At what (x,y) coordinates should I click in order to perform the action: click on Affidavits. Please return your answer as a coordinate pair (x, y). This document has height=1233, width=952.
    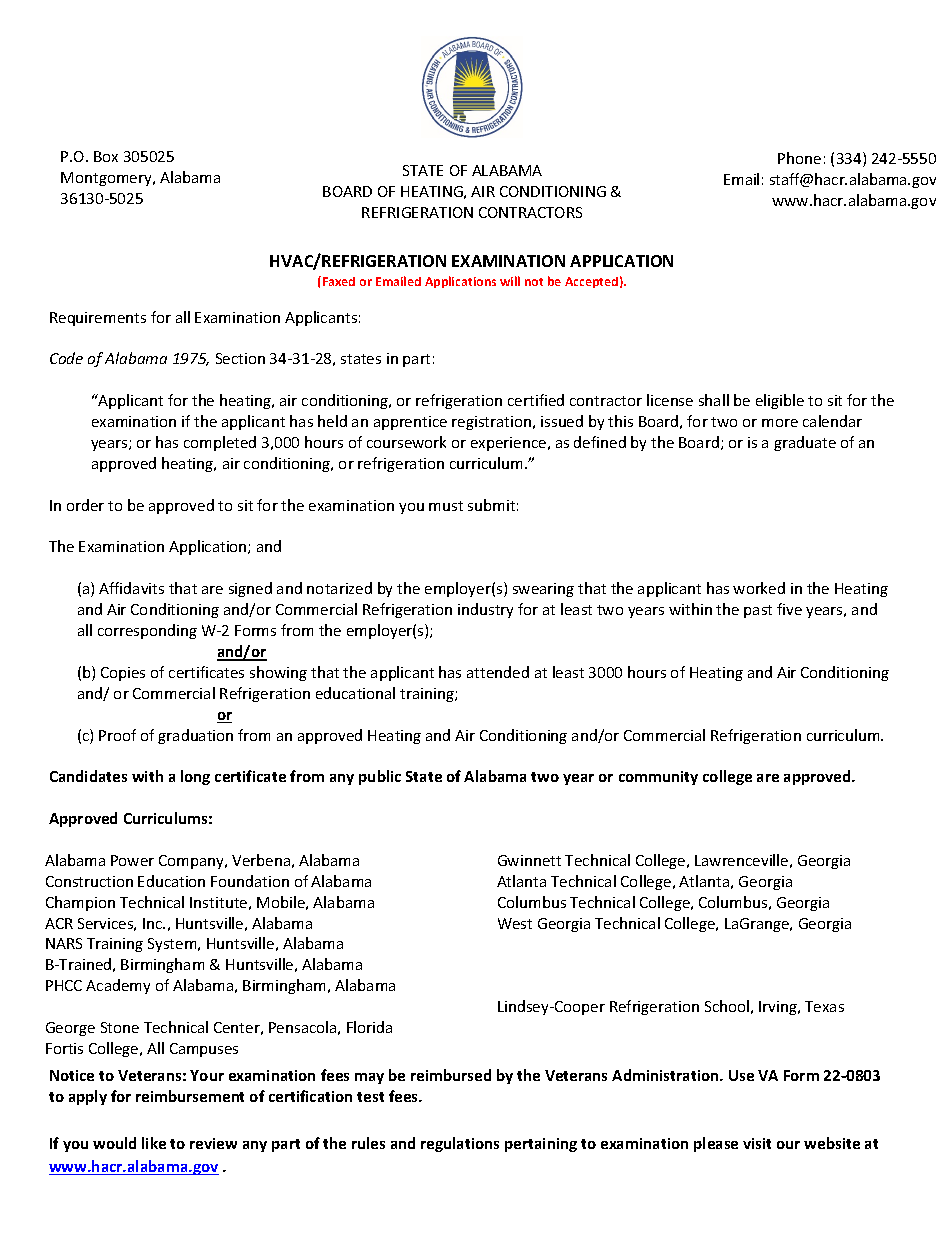
    Looking at the image, I should click on (131, 588).
